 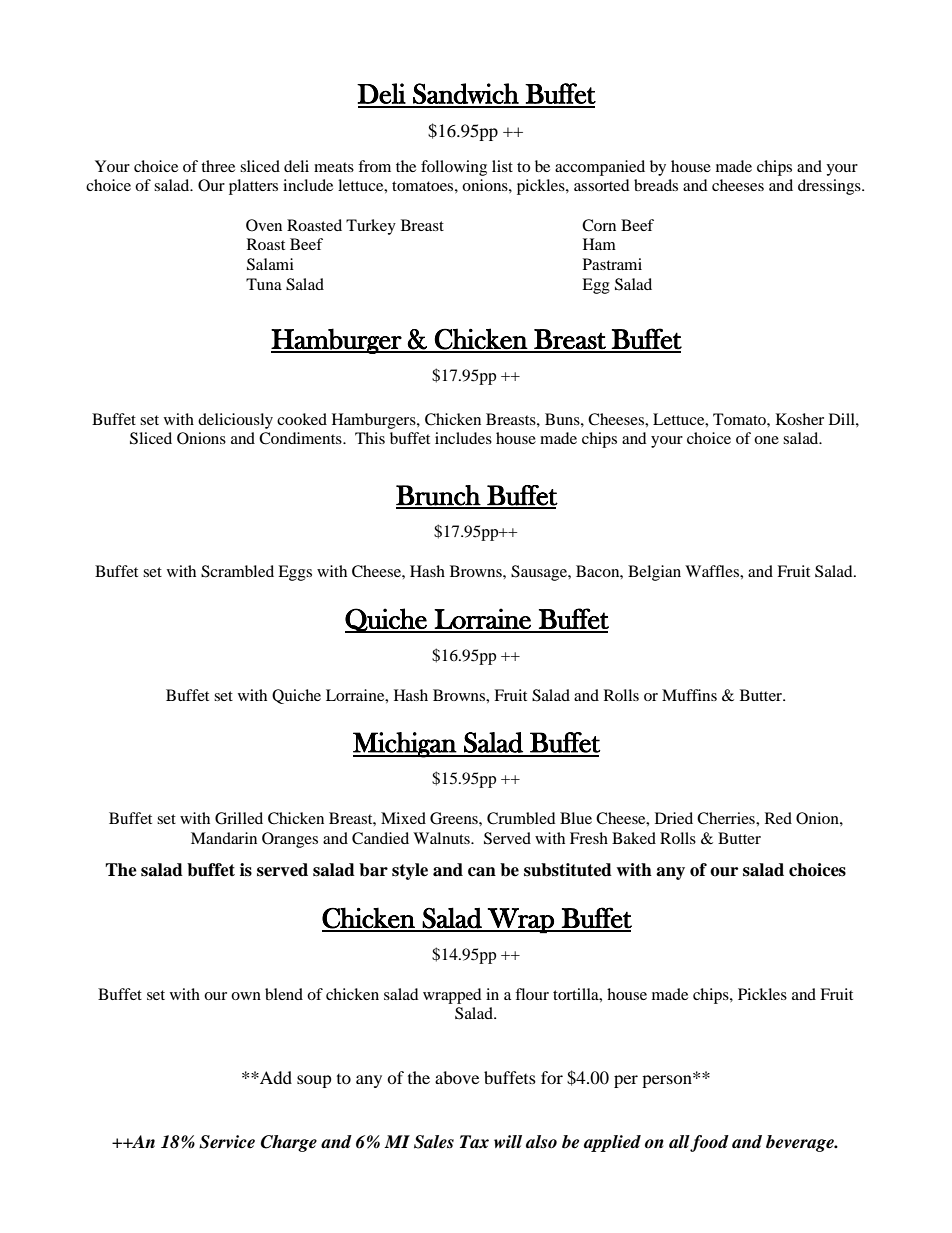 What do you see at coordinates (778, 818) in the screenshot?
I see `Red` at bounding box center [778, 818].
